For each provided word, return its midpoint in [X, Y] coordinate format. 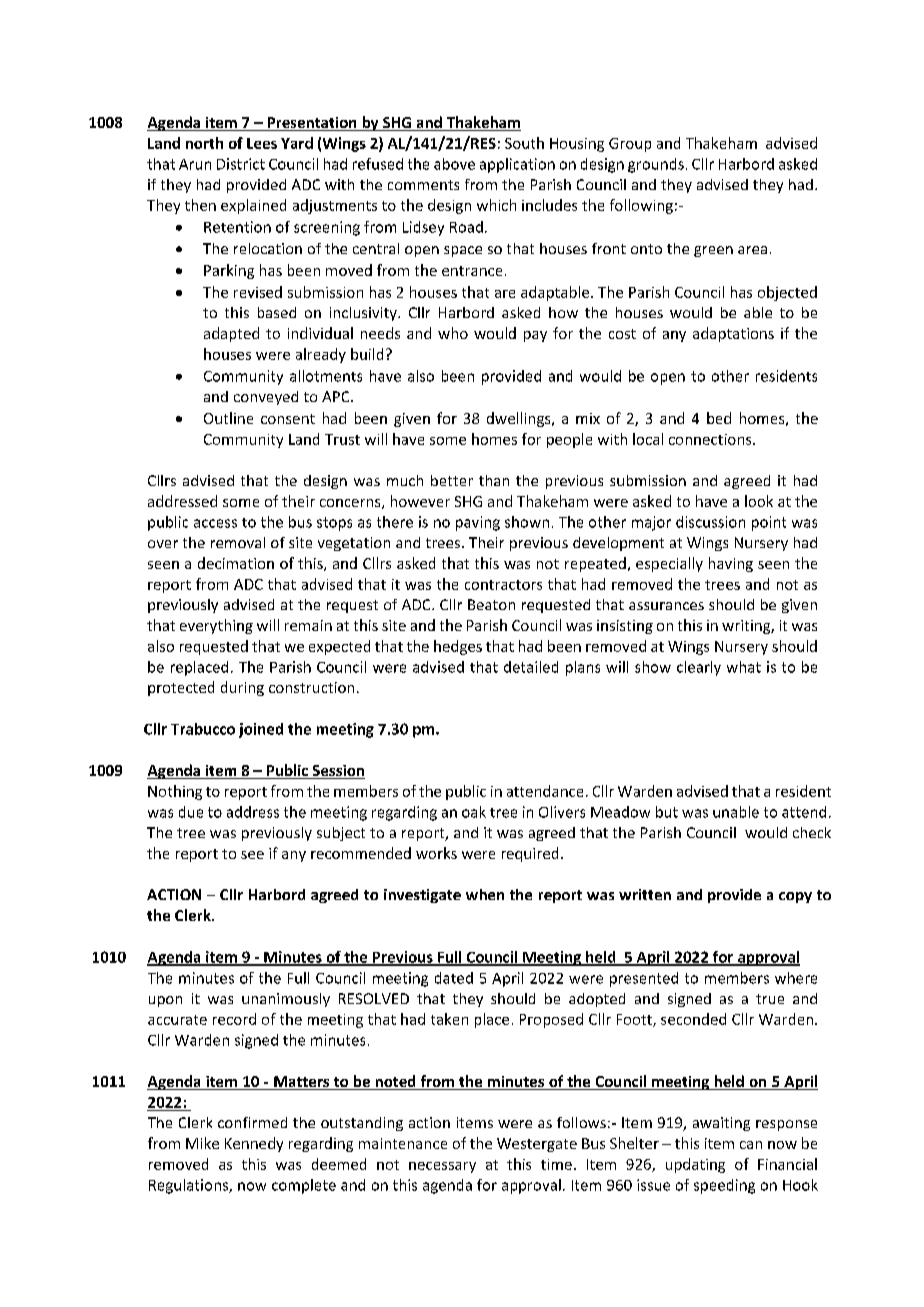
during [242, 688]
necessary [442, 1167]
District [241, 164]
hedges [458, 647]
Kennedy [254, 1144]
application [517, 165]
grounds [656, 165]
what [744, 667]
